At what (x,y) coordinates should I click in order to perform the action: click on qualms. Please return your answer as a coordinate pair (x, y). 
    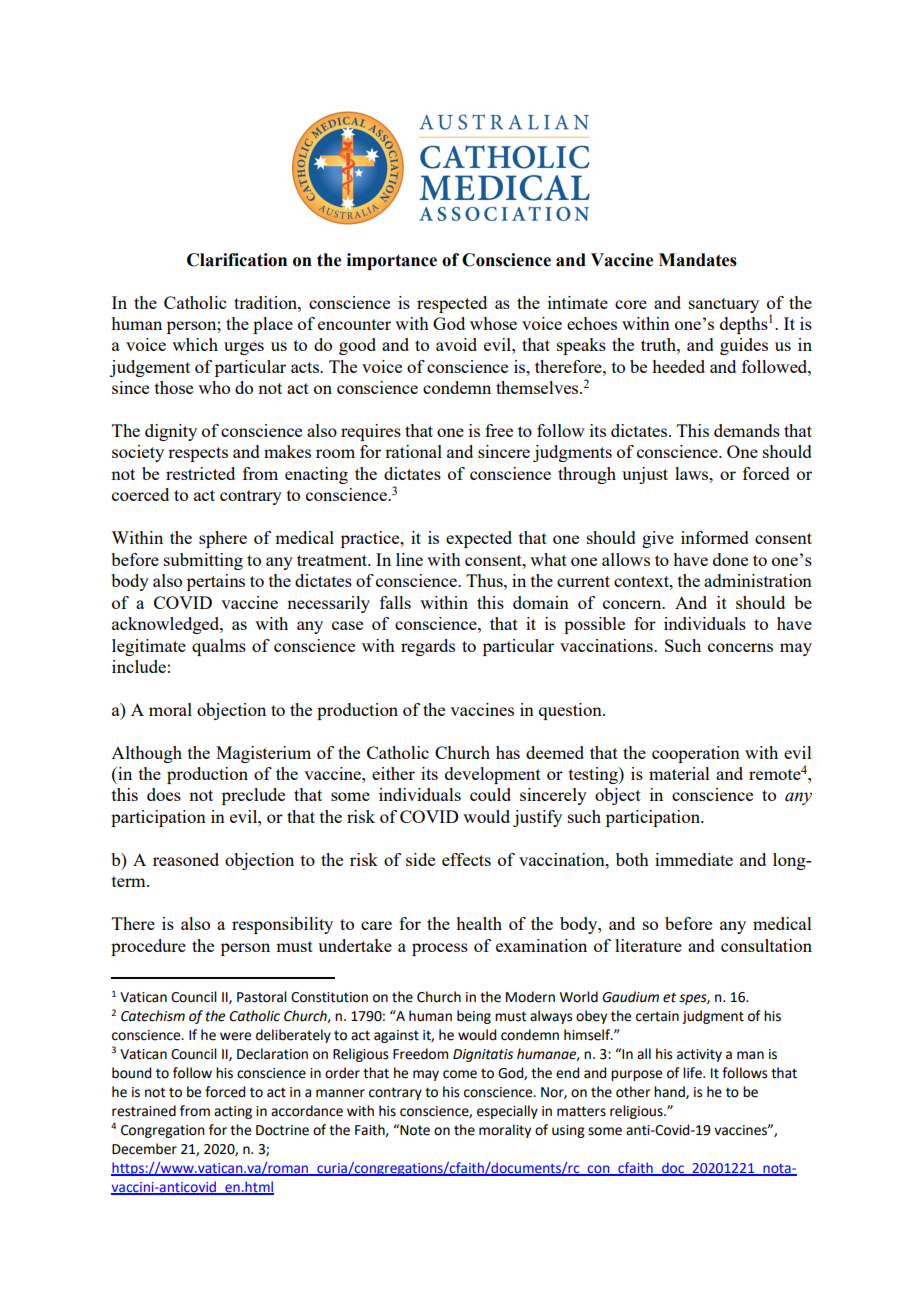
    Looking at the image, I should click on (219, 647).
